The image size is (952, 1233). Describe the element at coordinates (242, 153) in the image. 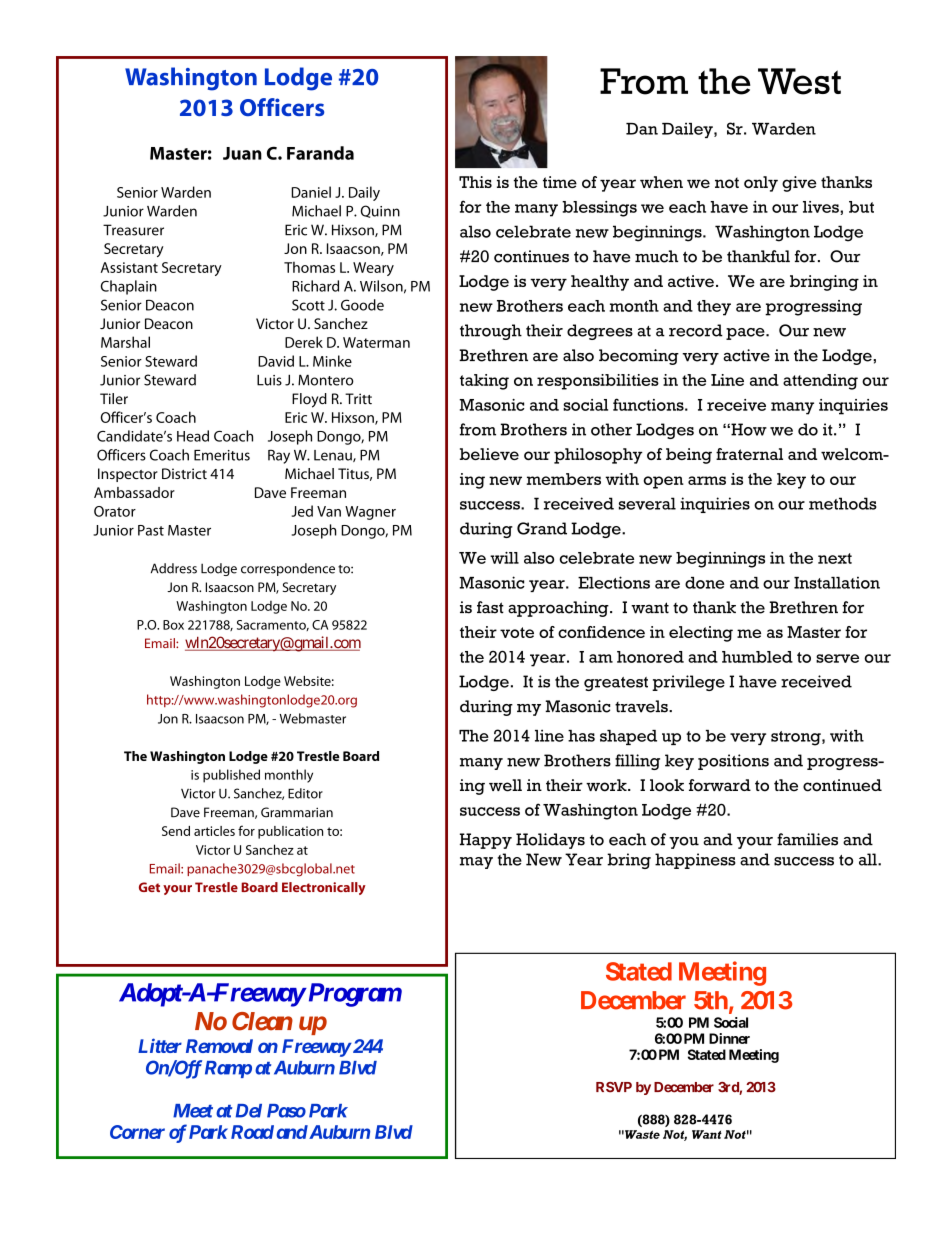

I see `Juan` at that location.
